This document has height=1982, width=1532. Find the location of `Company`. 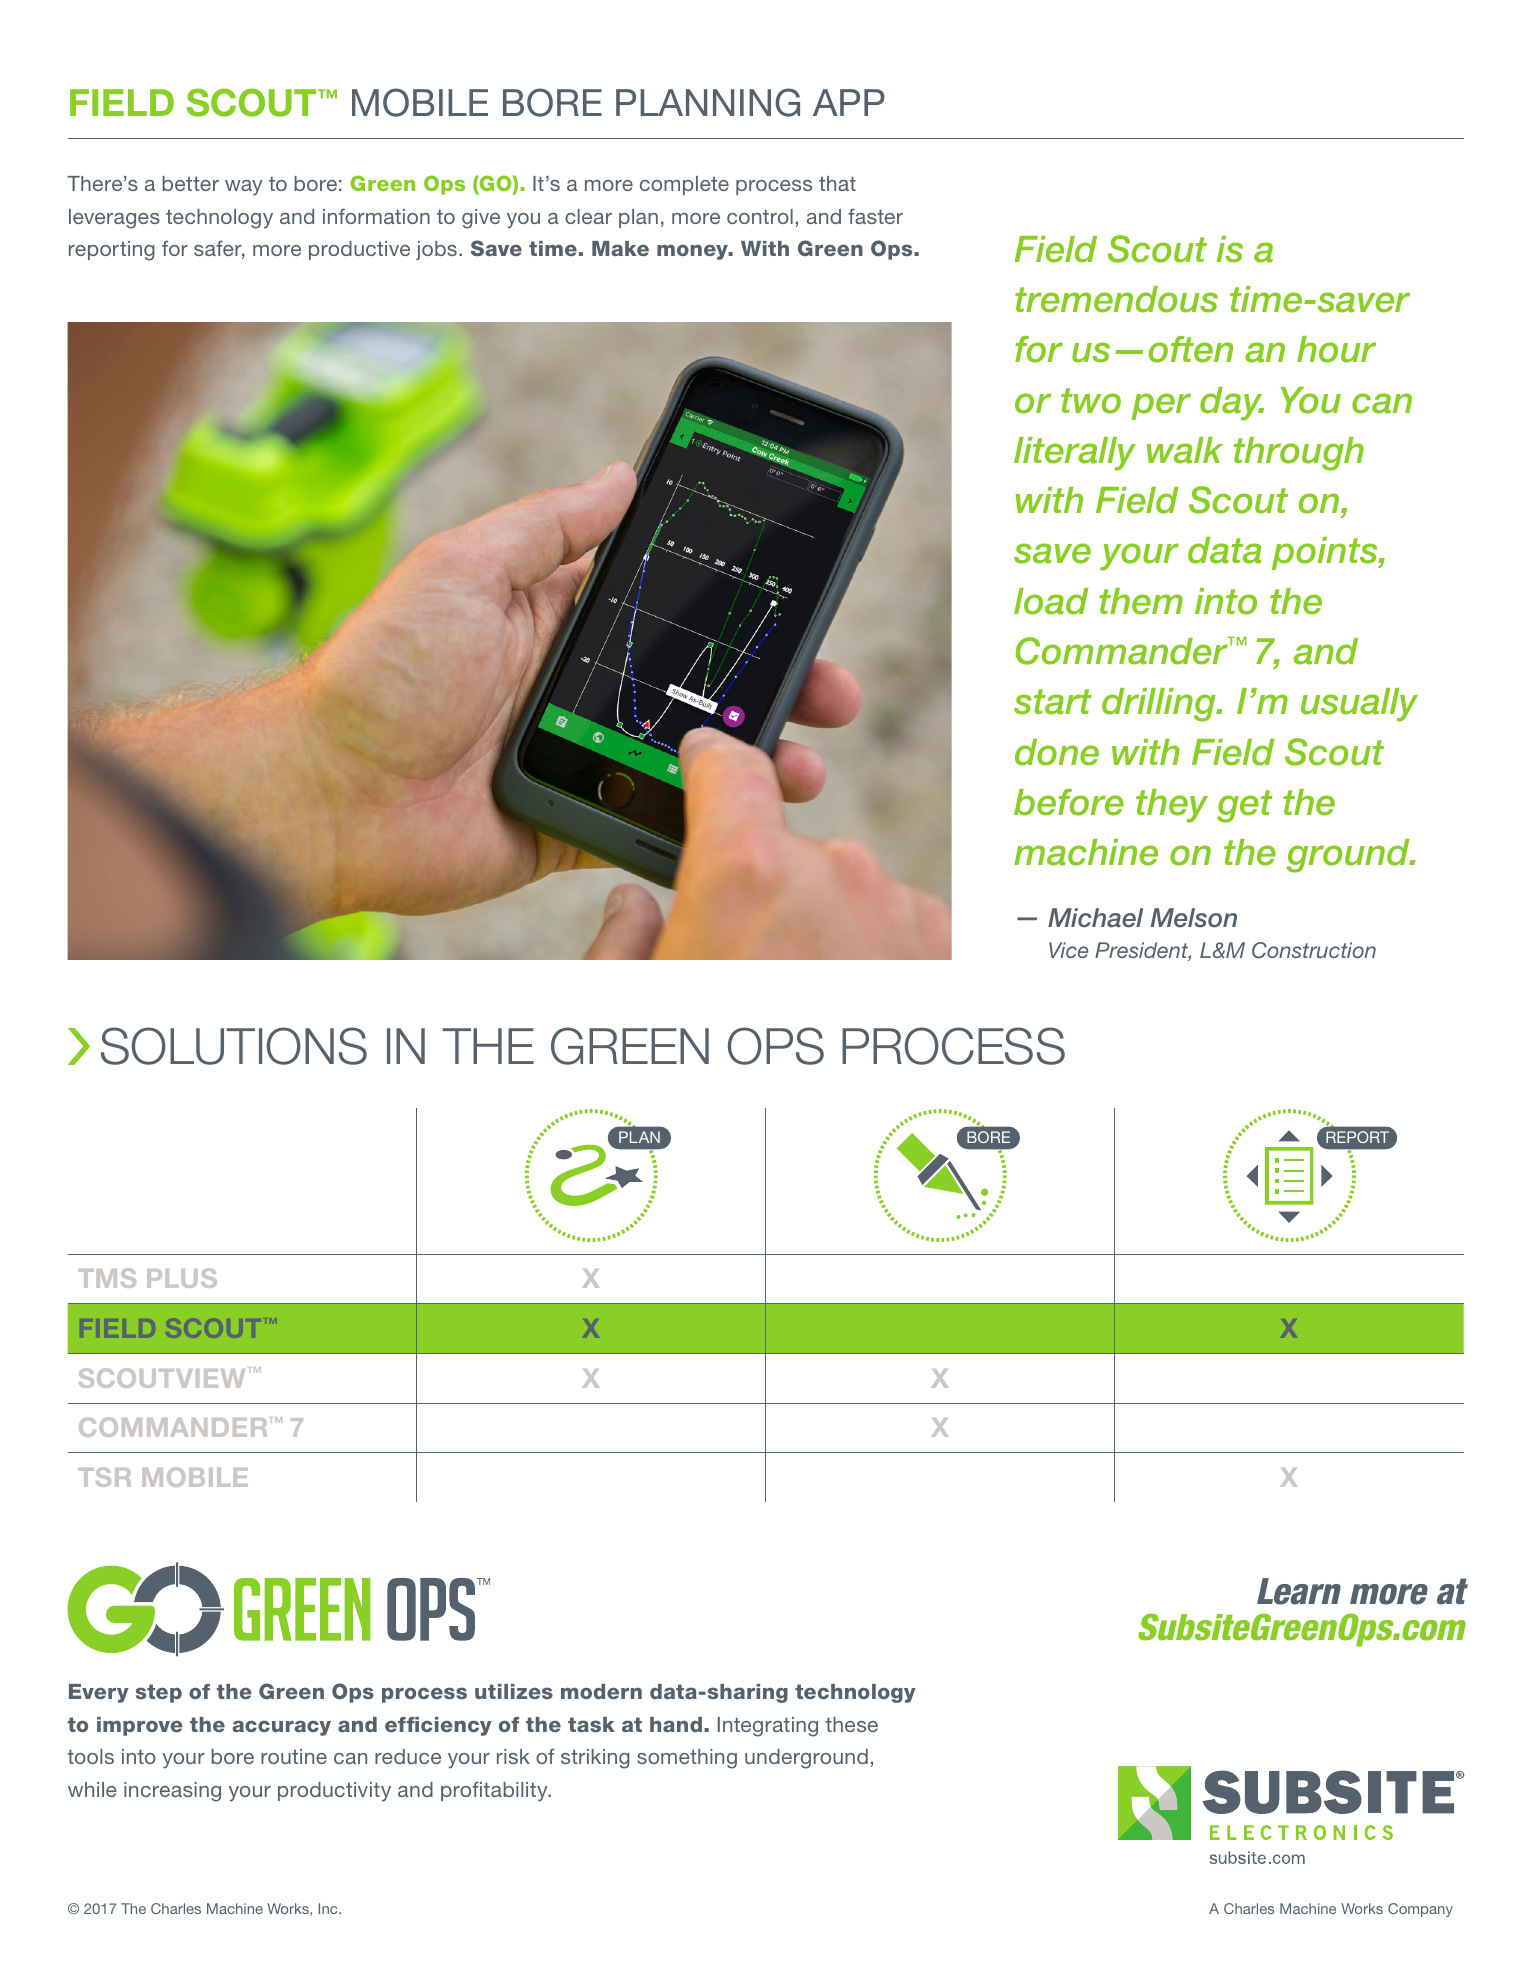

Company is located at coordinates (1420, 1910).
